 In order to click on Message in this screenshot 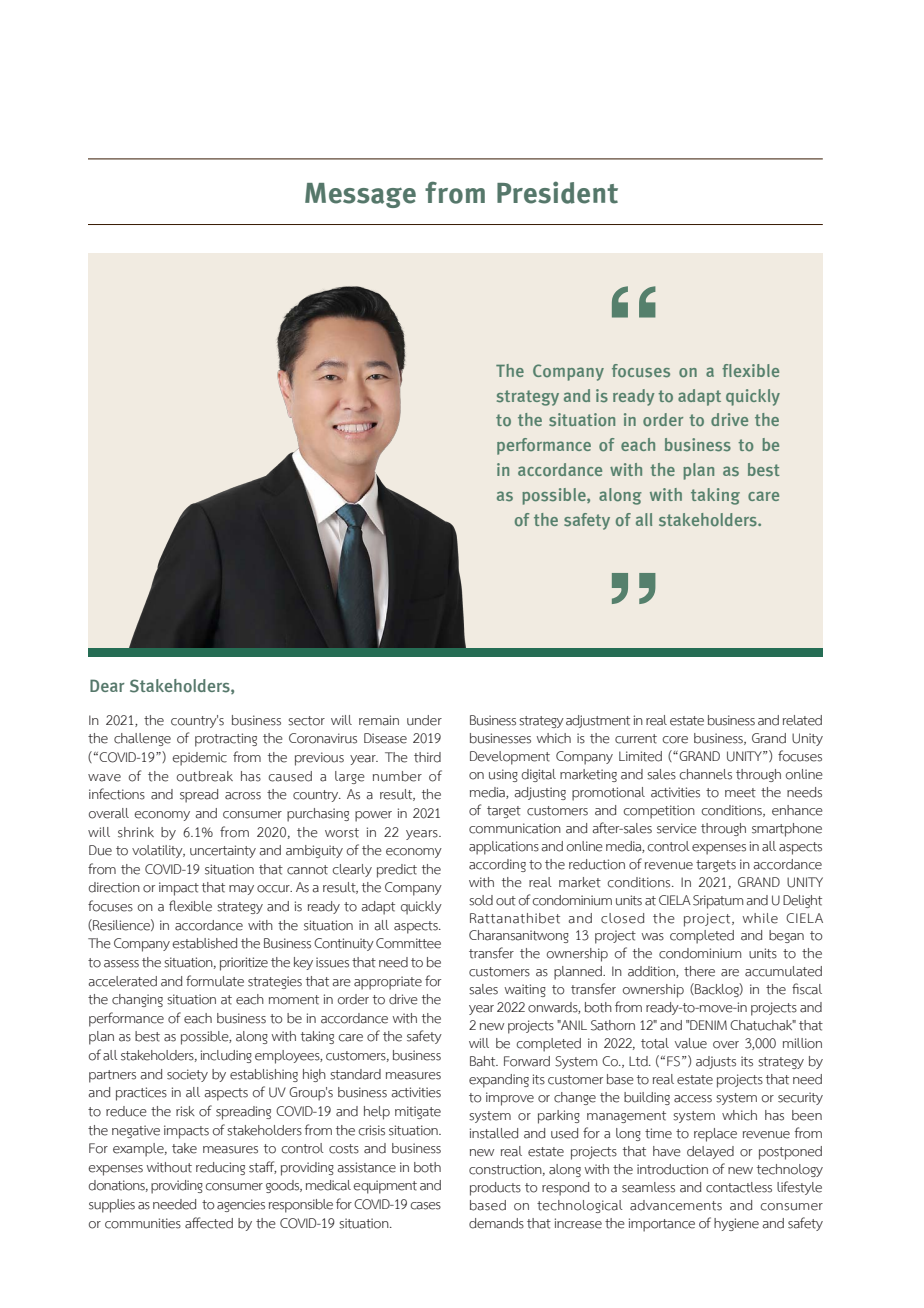, I will do `click(360, 195)`.
